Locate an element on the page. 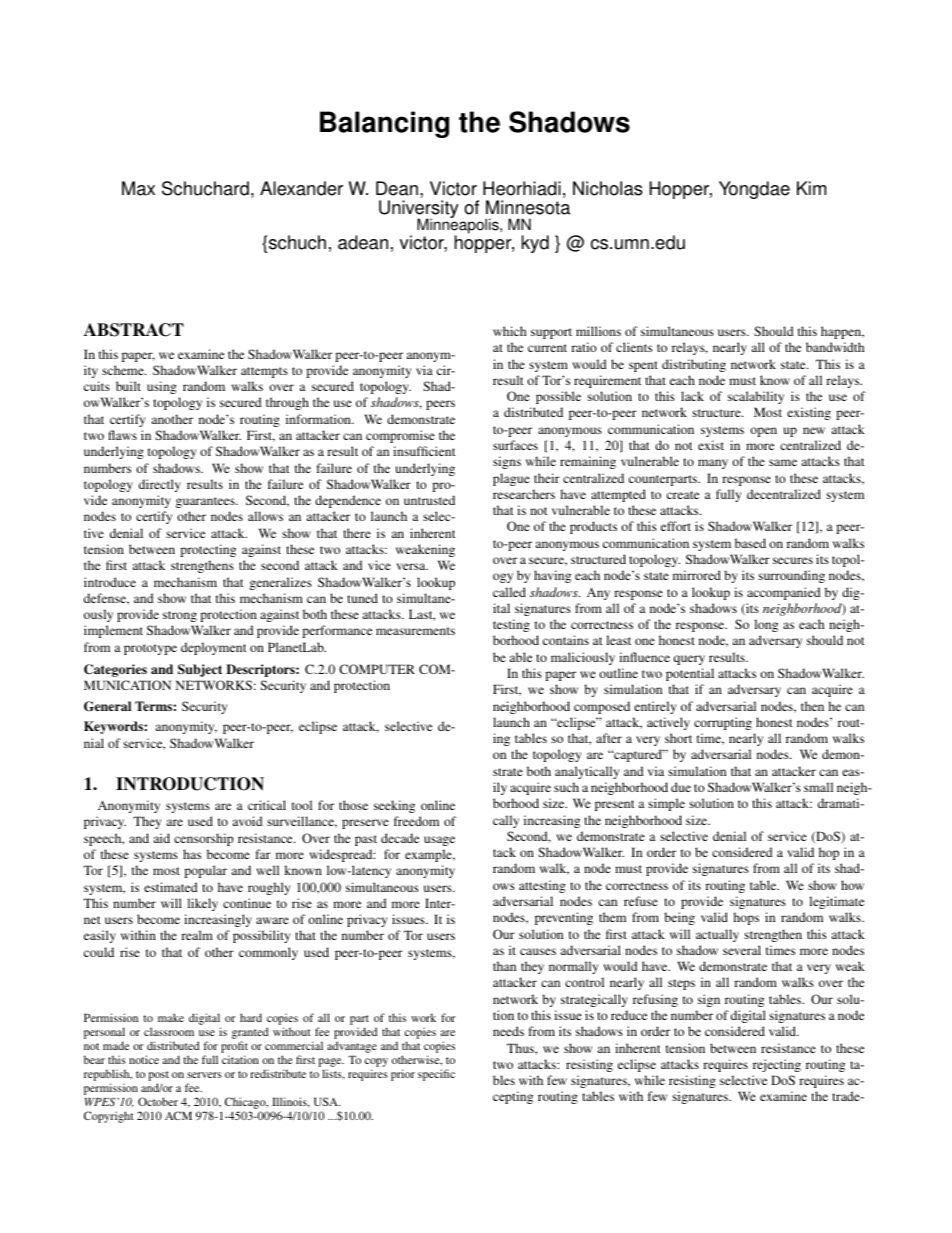  scalability is located at coordinates (756, 397).
